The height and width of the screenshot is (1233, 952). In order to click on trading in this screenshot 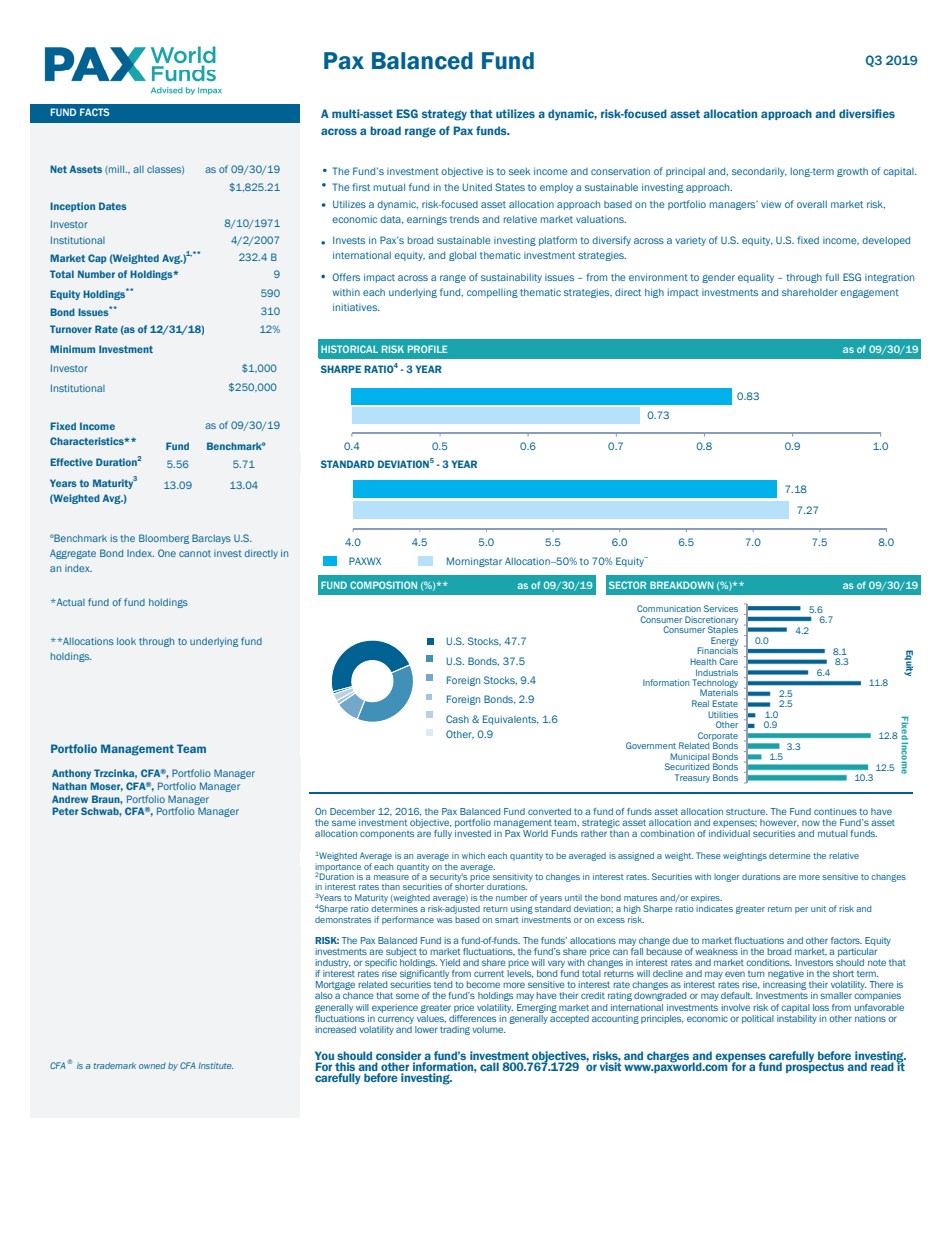, I will do `click(455, 1030)`.
